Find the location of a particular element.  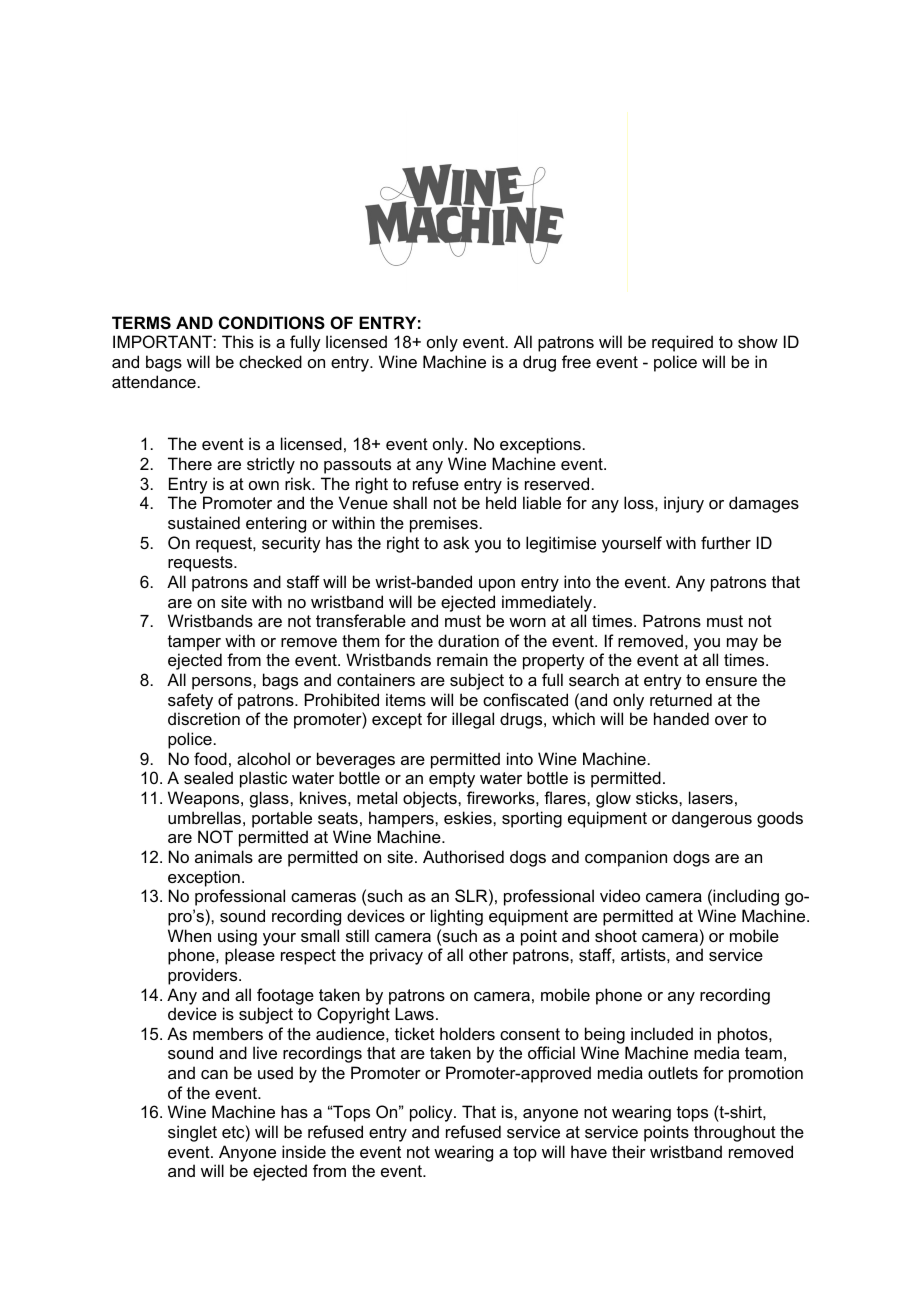

illegal is located at coordinates (473, 720).
